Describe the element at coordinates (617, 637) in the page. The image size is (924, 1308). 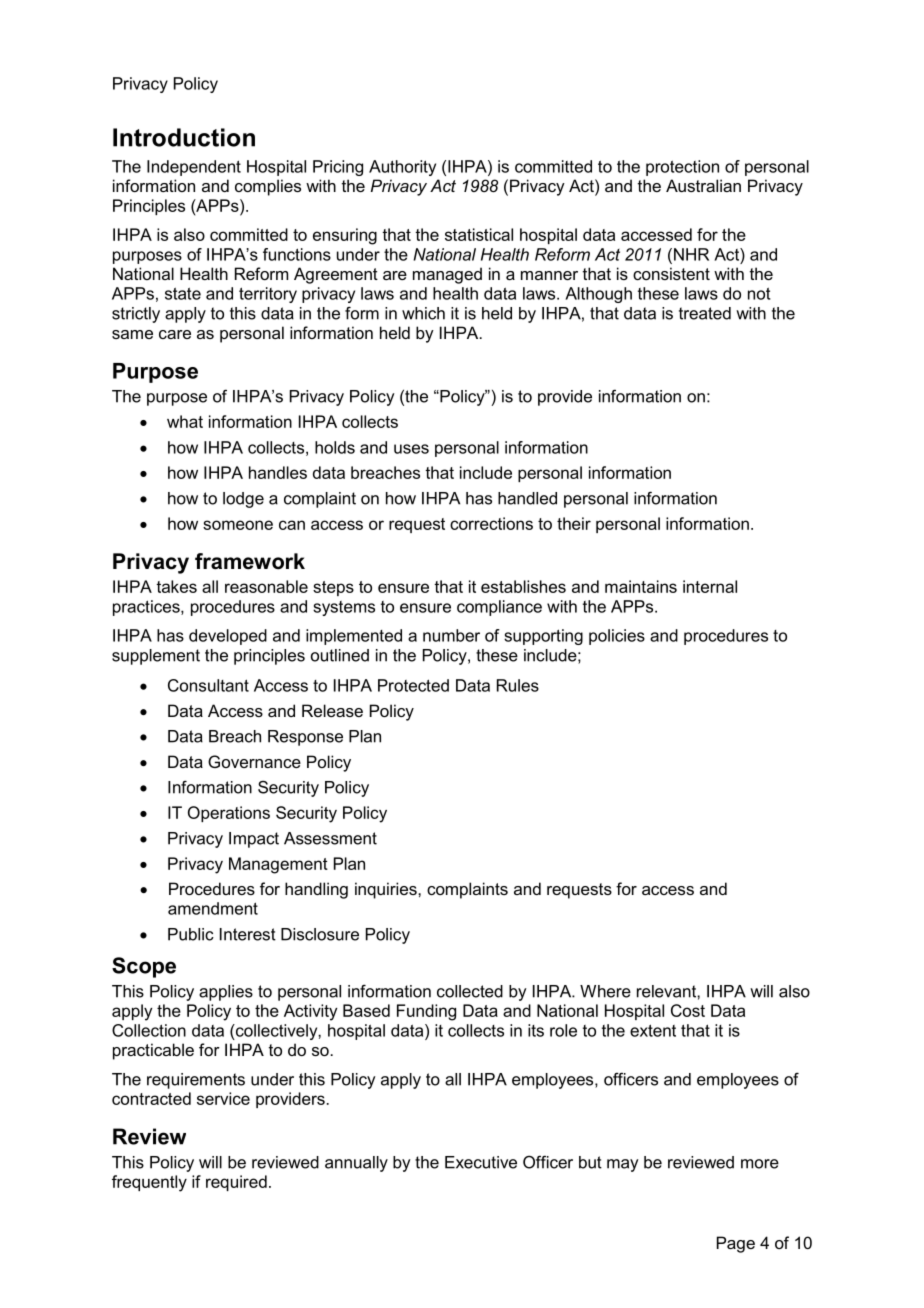
I see `policies` at that location.
